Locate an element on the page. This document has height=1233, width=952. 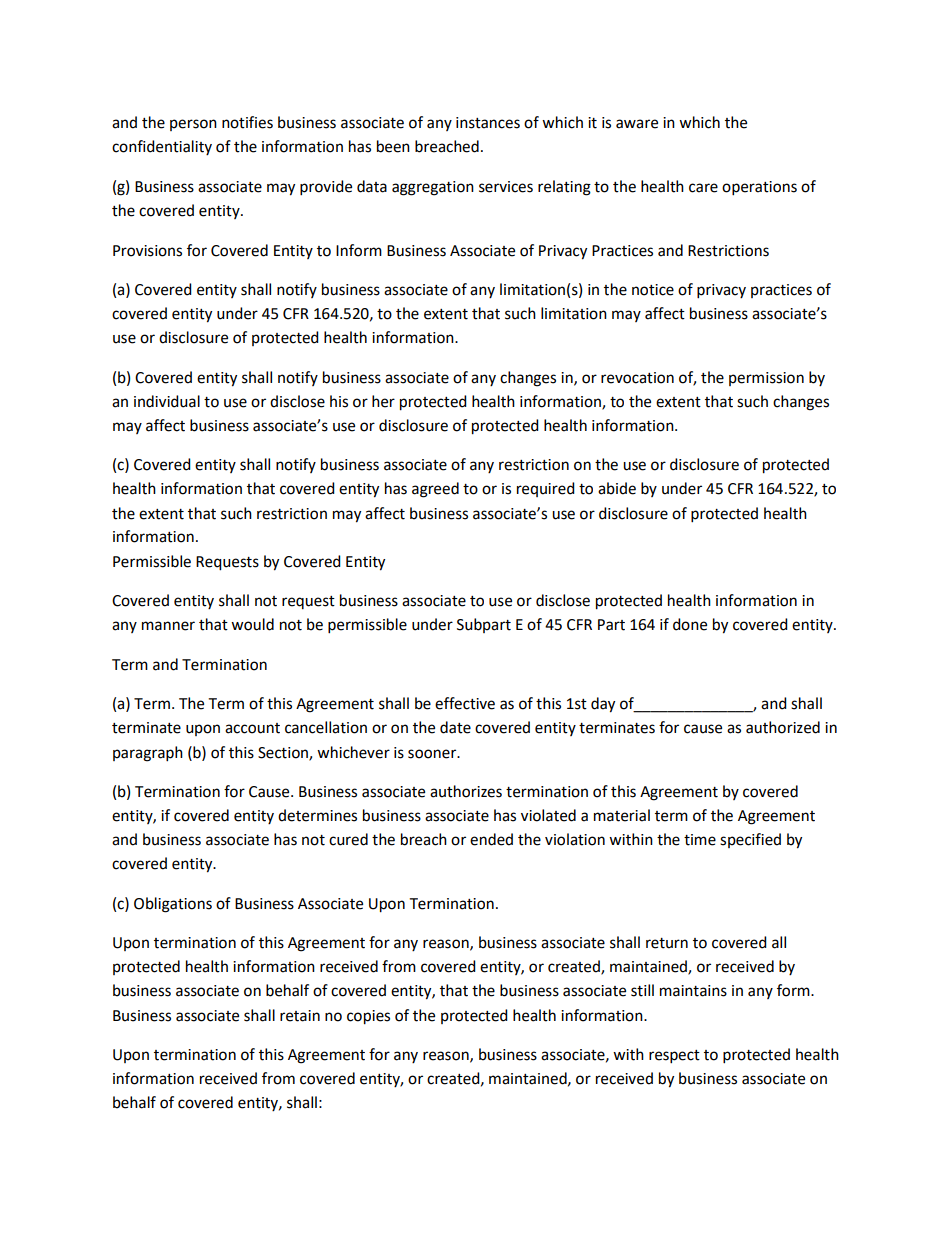
agreed is located at coordinates (435, 490).
